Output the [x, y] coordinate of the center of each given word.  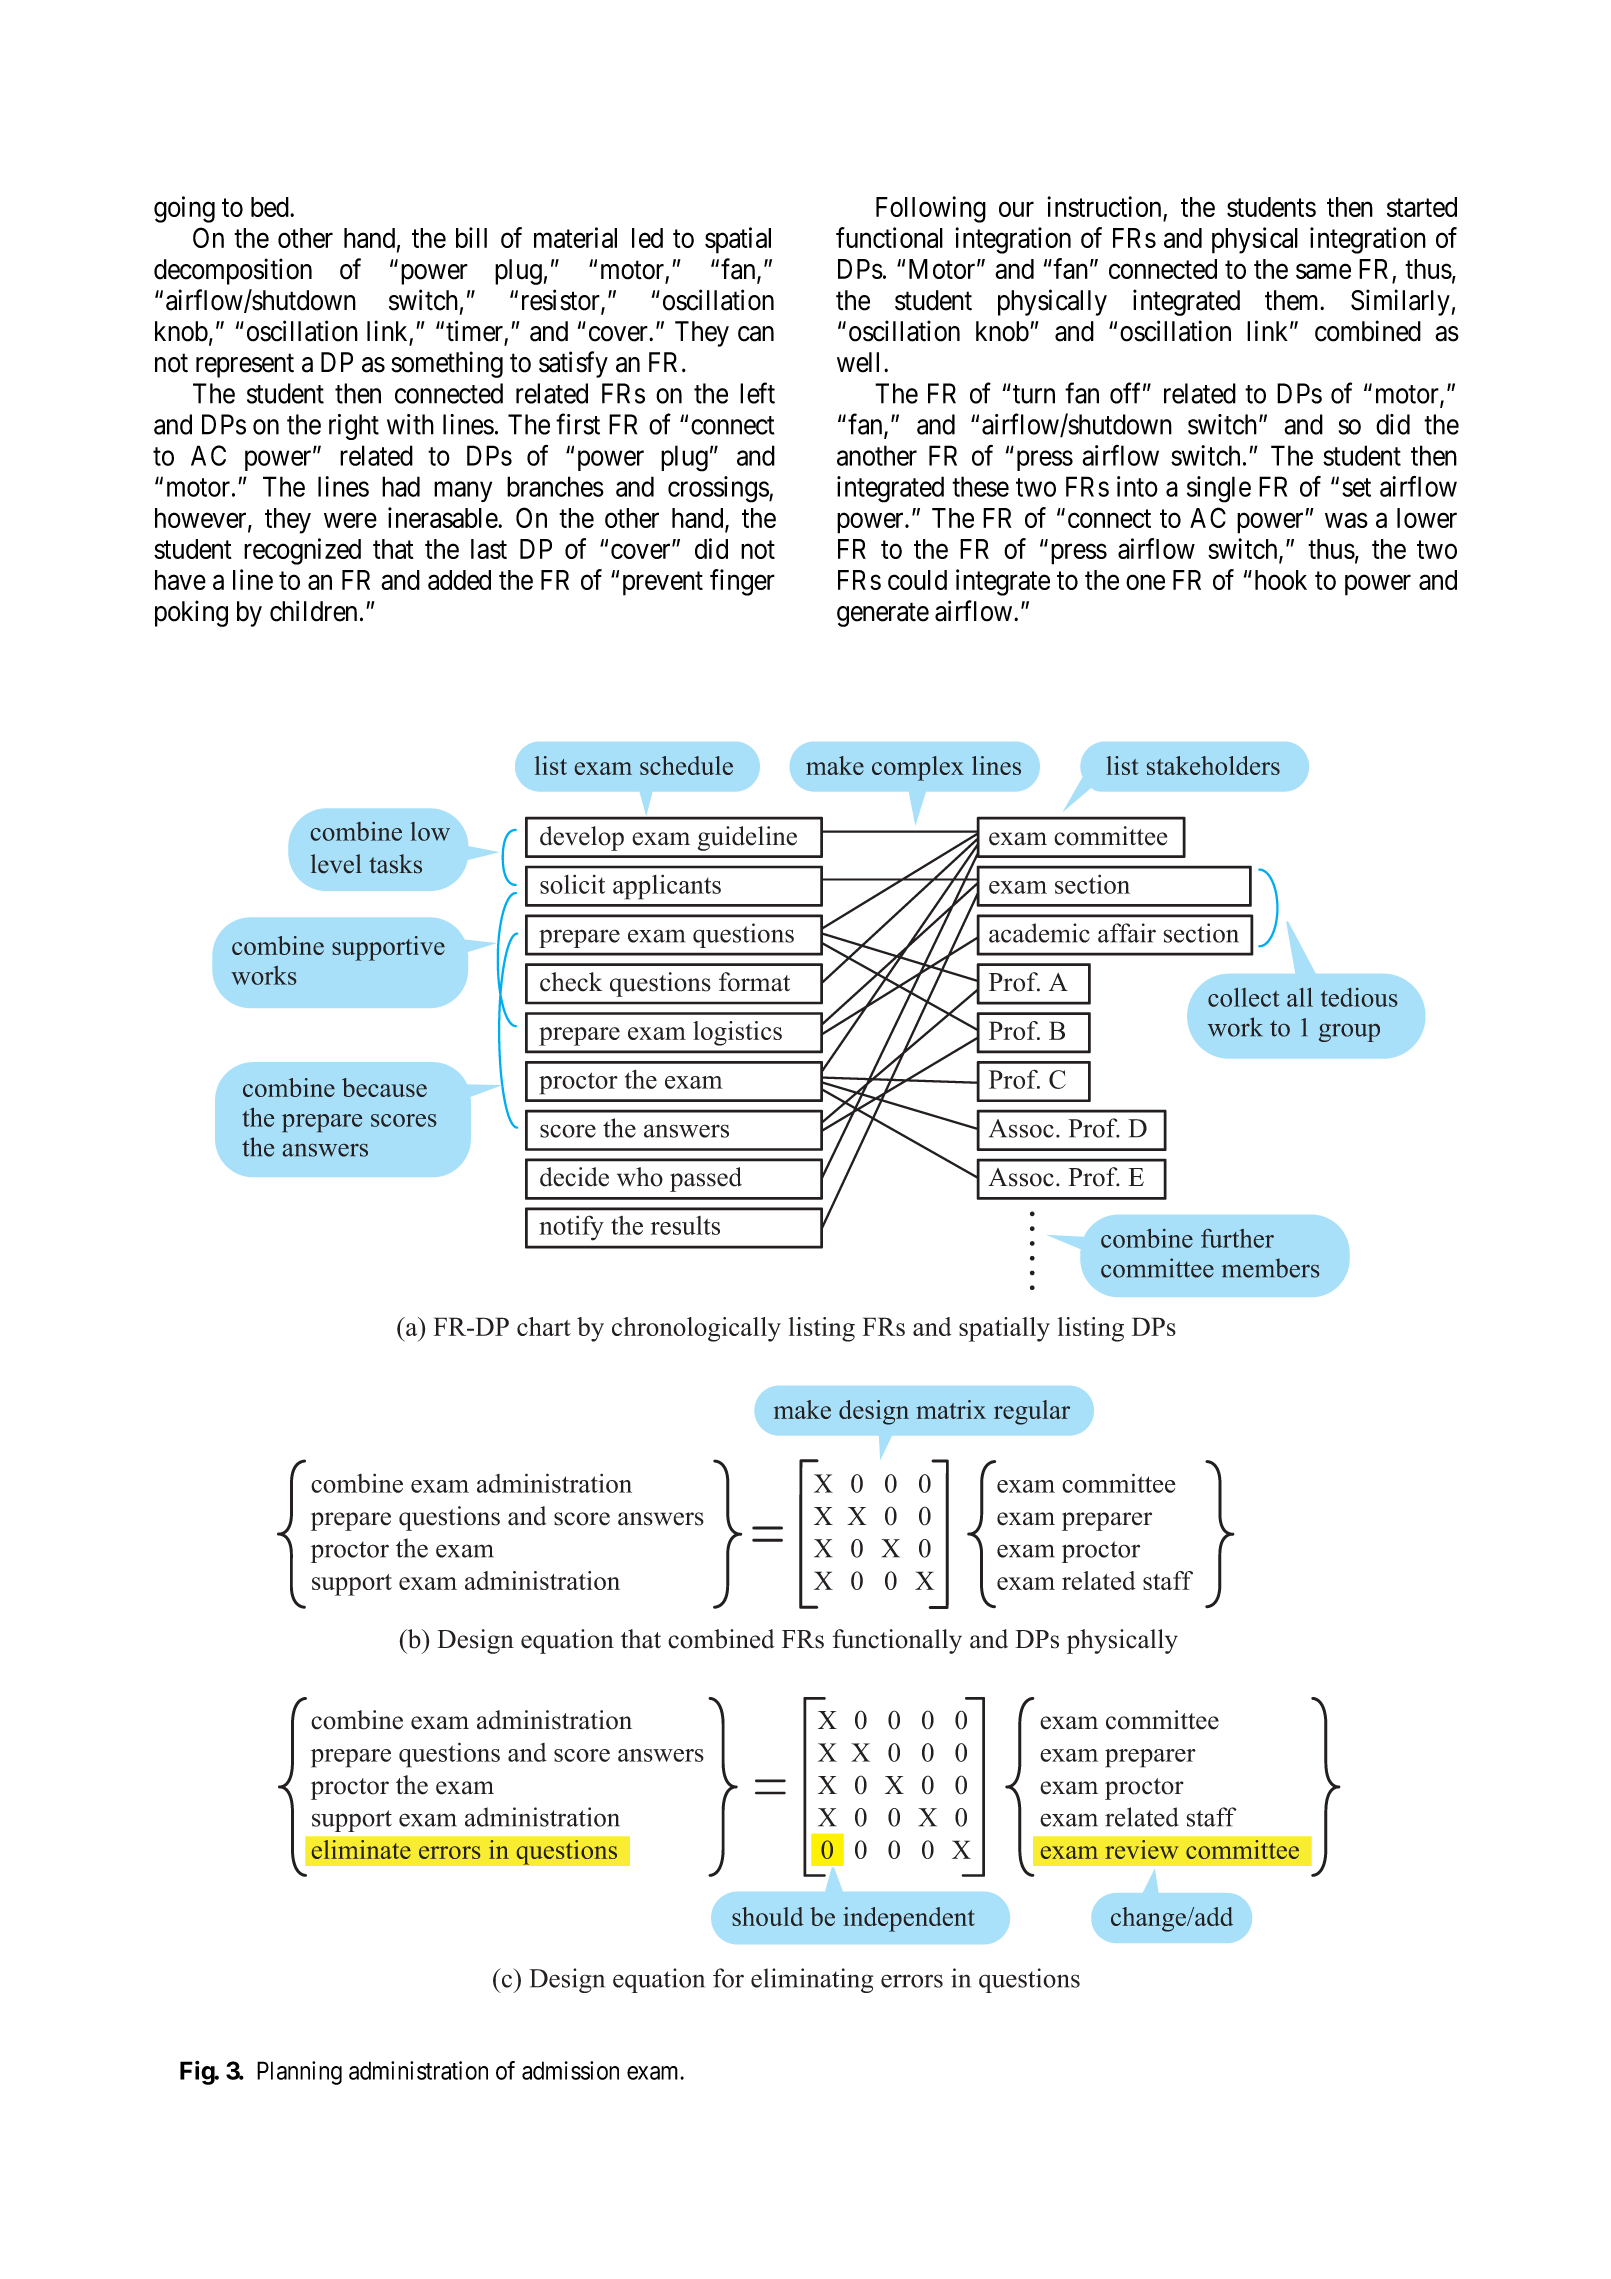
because [384, 1087]
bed [271, 207]
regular [1032, 1412]
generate [883, 615]
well [861, 362]
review [1141, 1849]
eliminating [812, 1980]
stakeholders [1213, 765]
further [1237, 1238]
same [1323, 271]
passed [706, 1179]
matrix [951, 1409]
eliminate [361, 1849]
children [313, 611]
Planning [299, 2073]
